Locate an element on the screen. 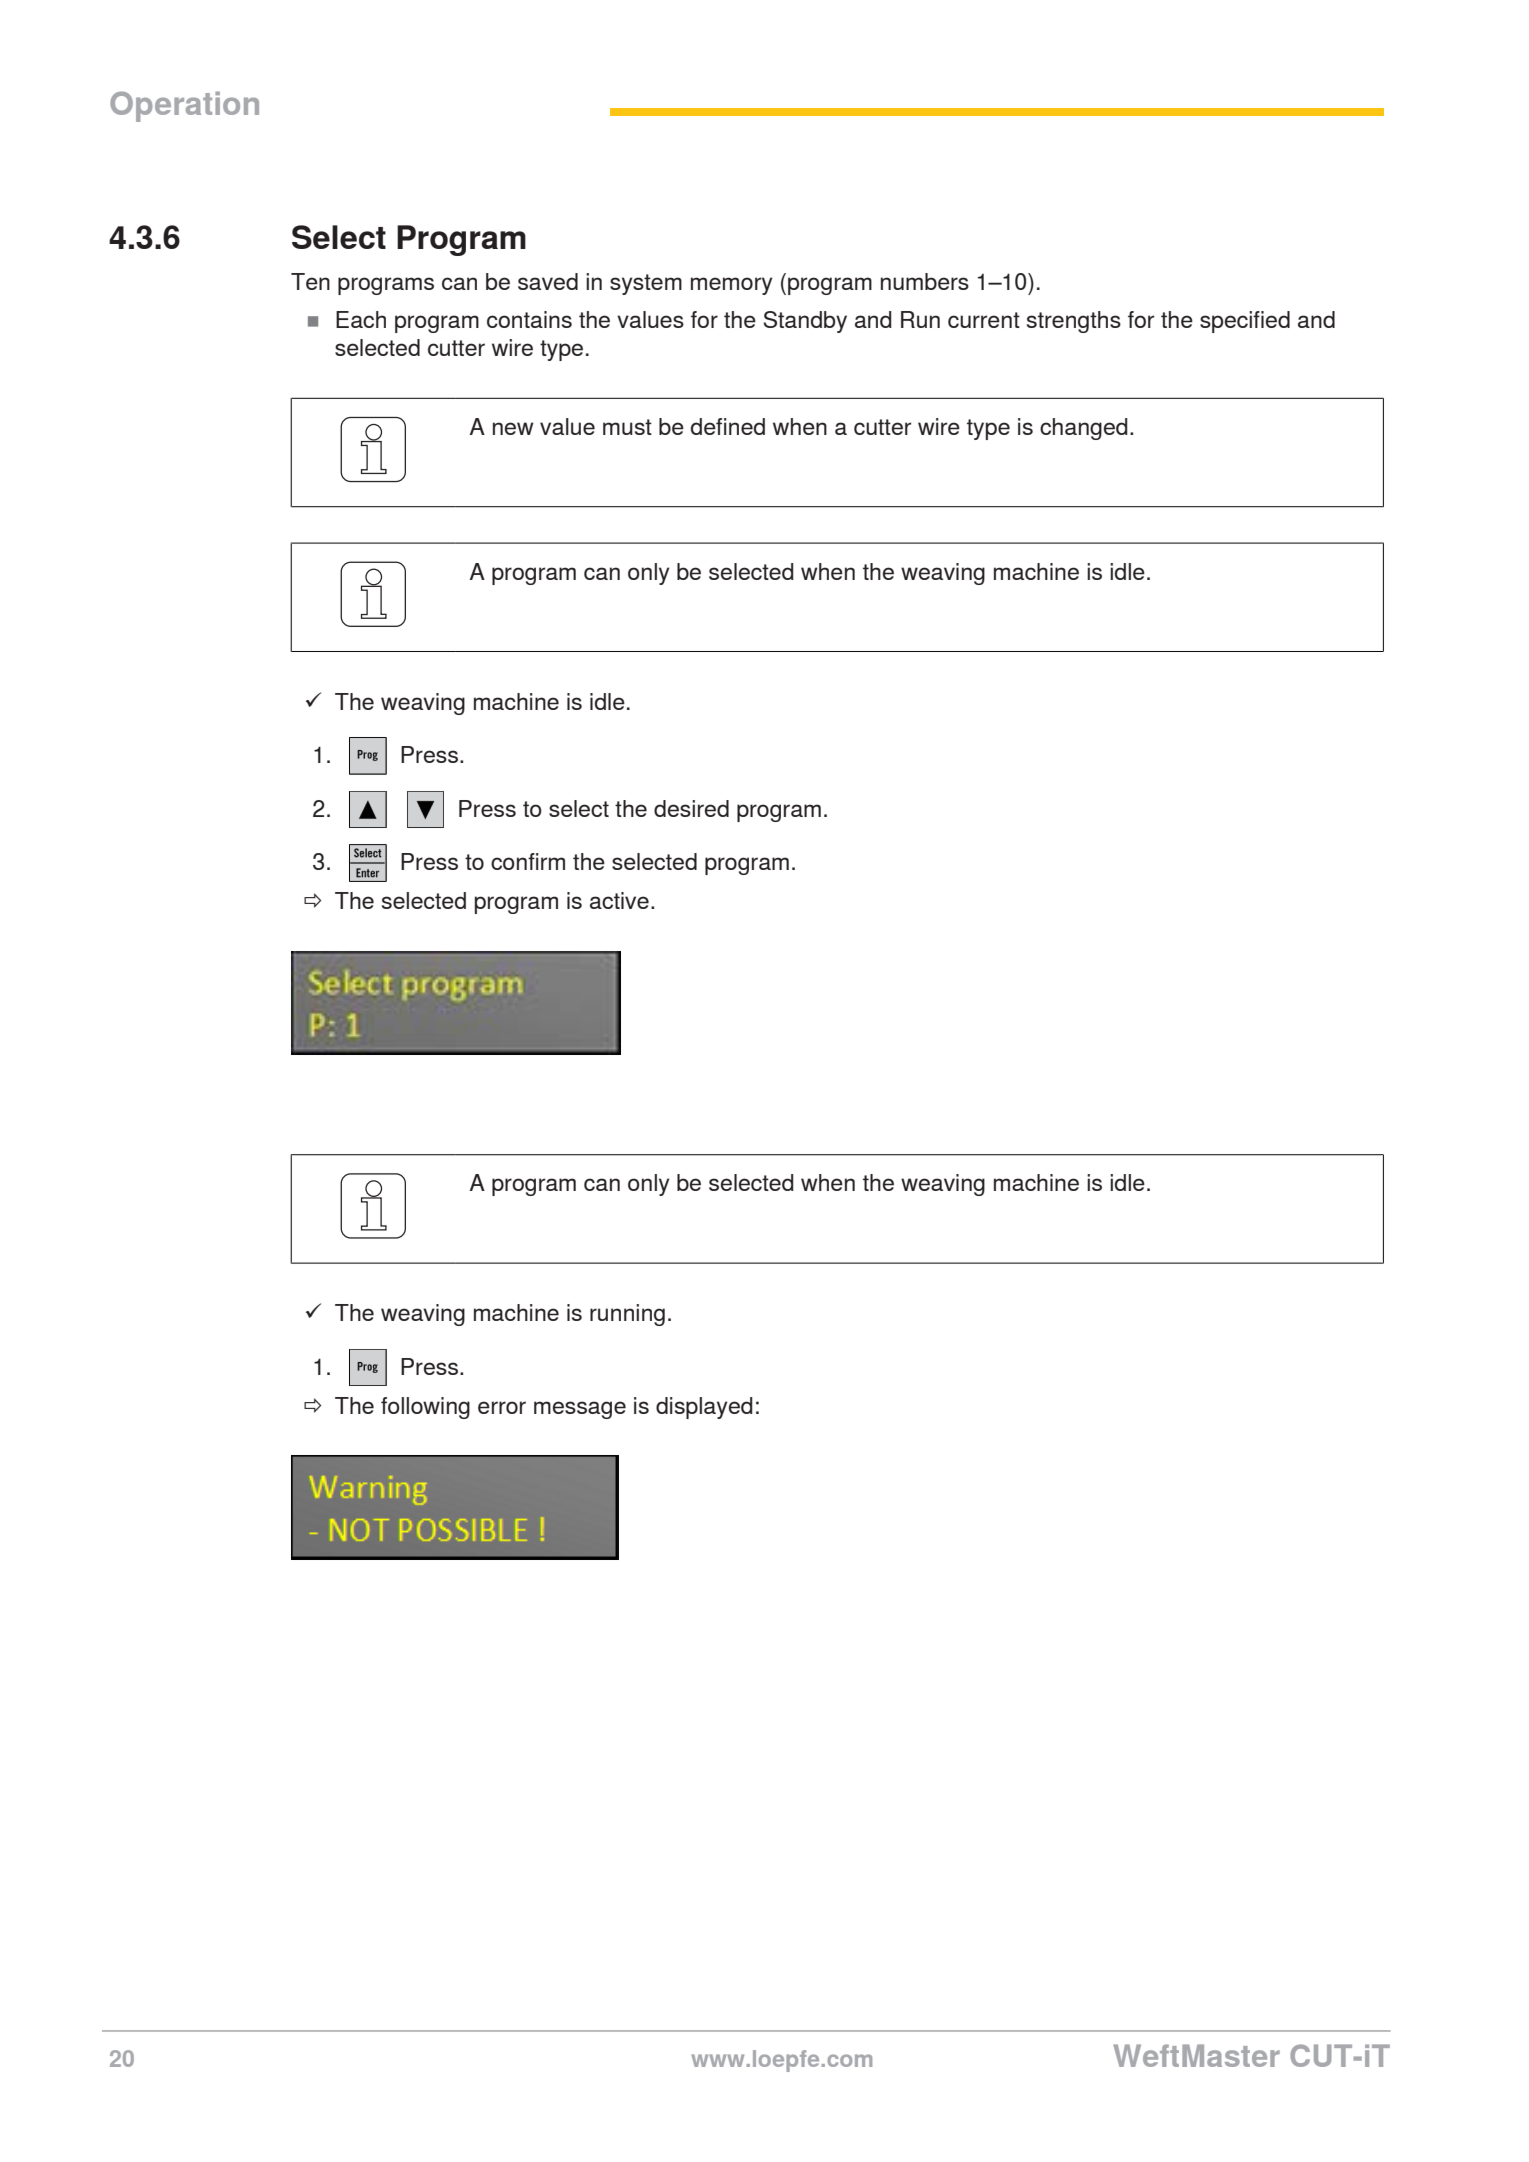 Image resolution: width=1529 pixels, height=2162 pixels. changed is located at coordinates (1084, 429).
